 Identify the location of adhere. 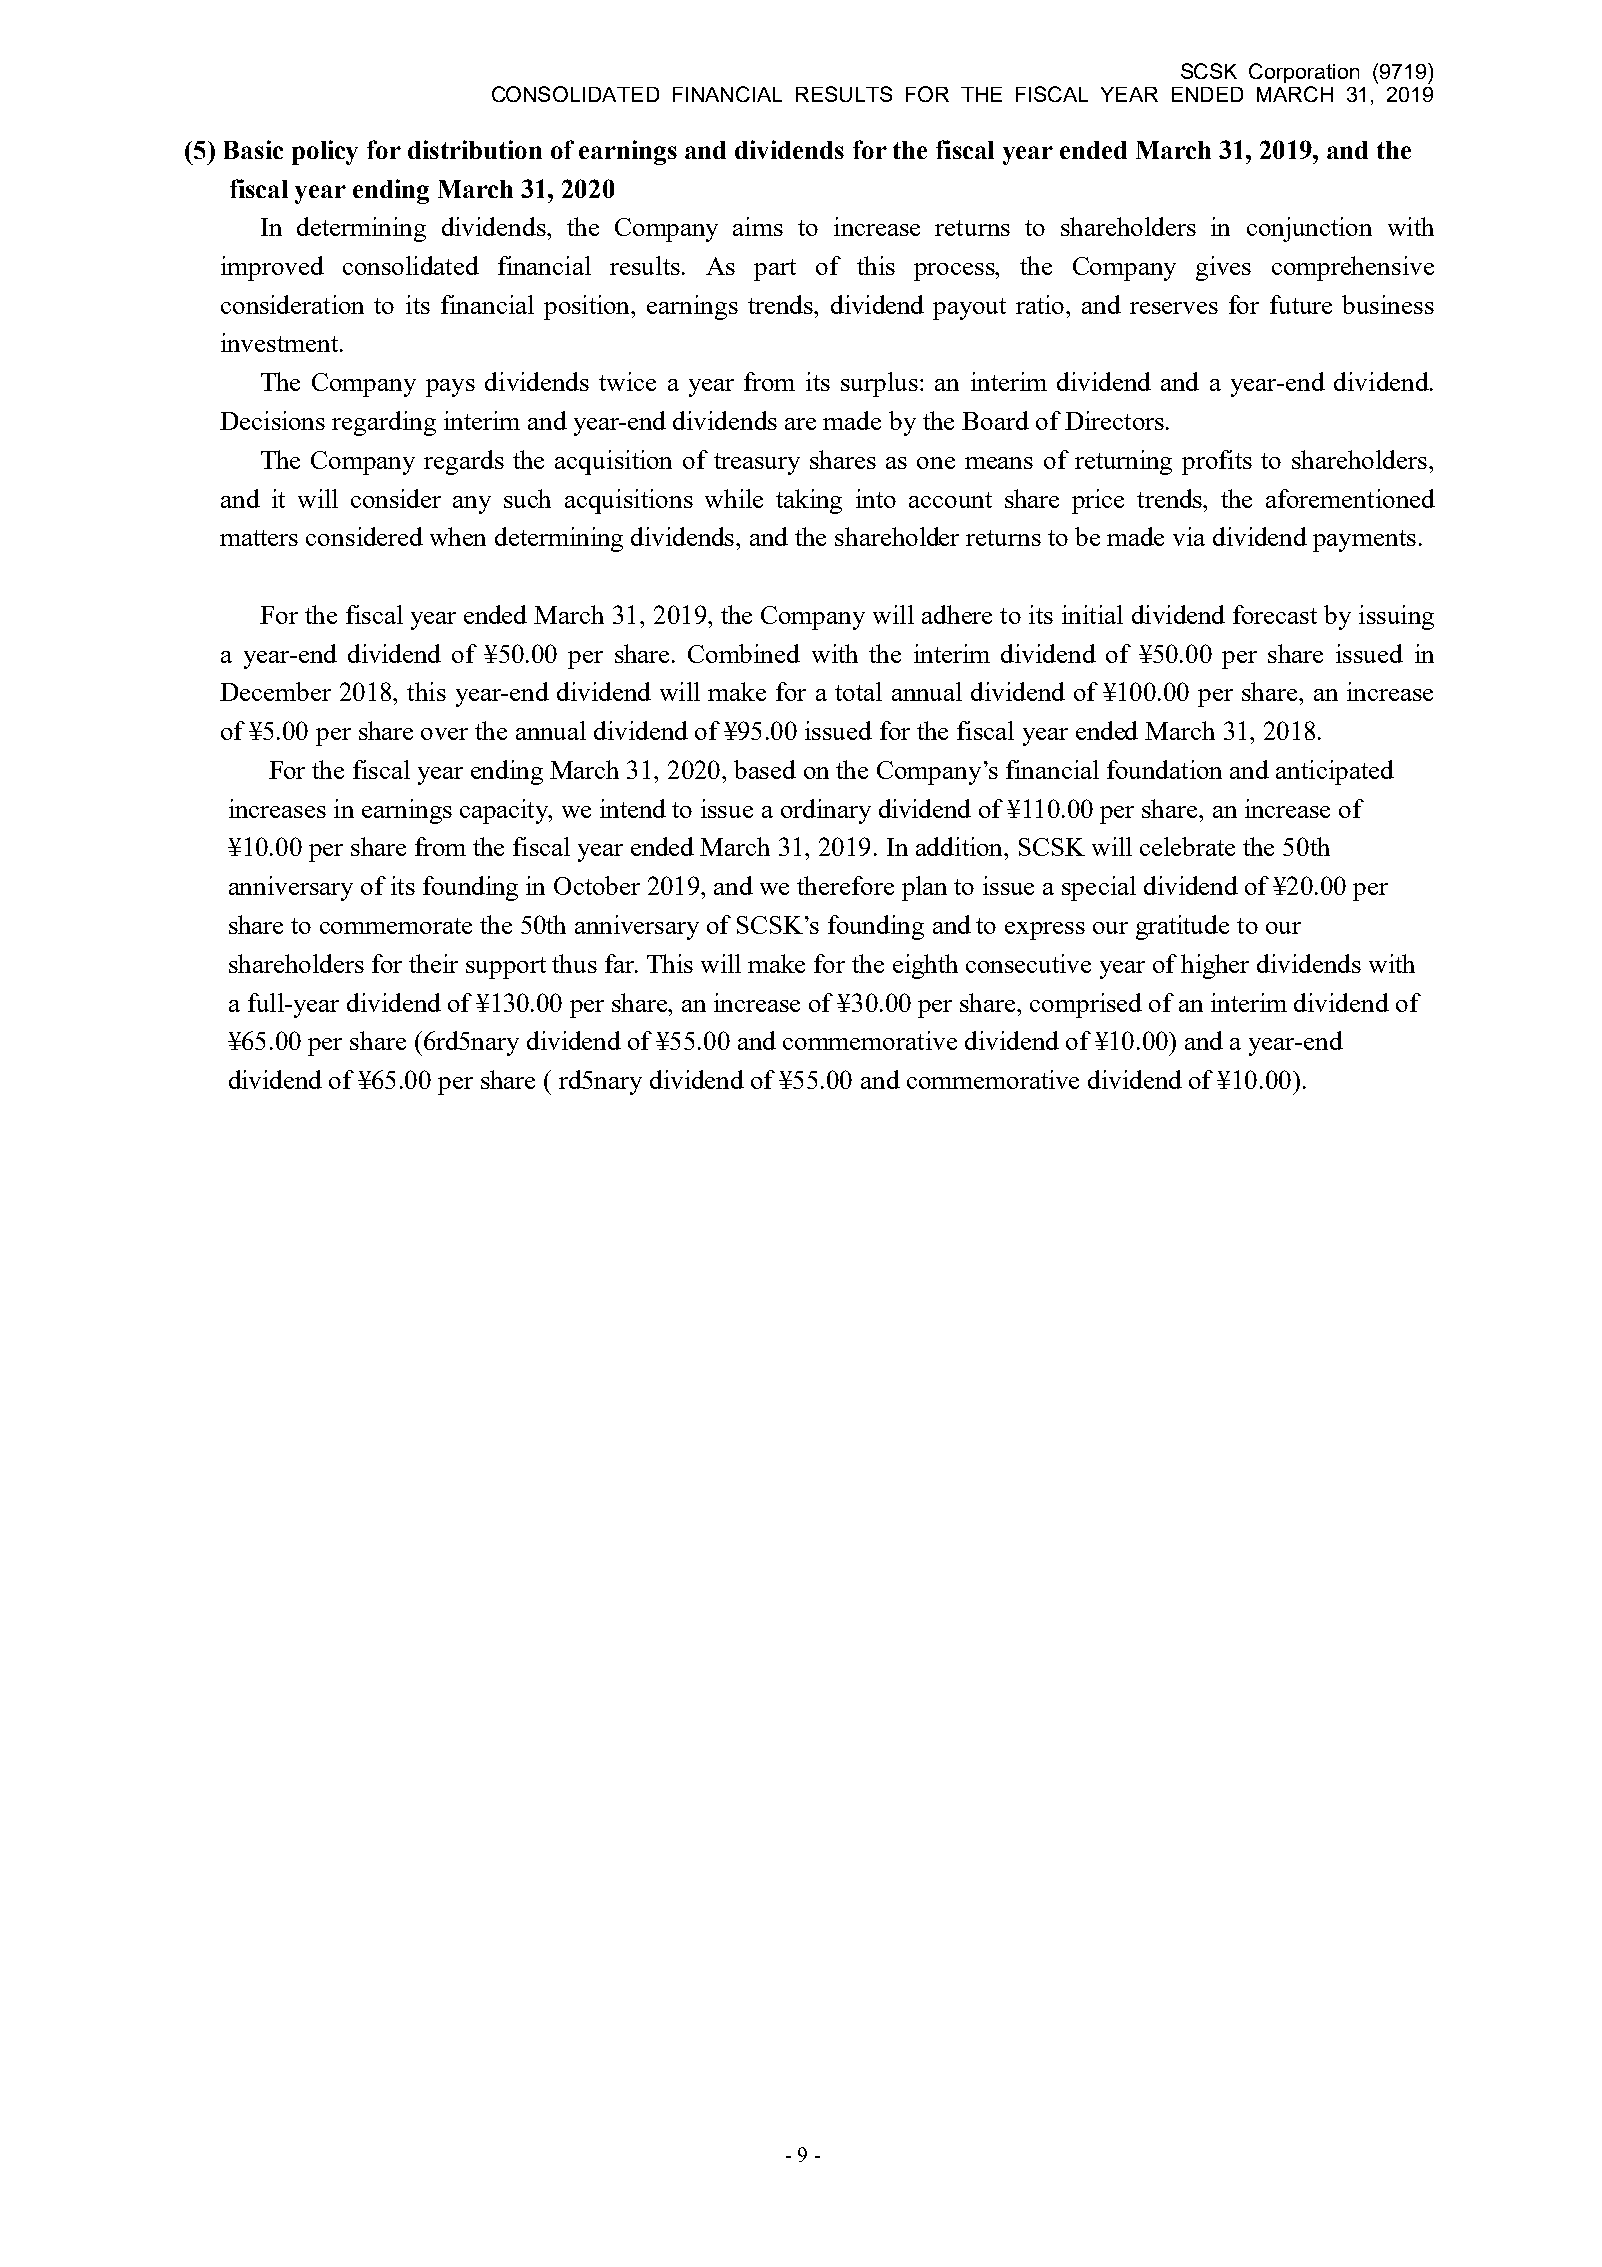
(957, 614).
